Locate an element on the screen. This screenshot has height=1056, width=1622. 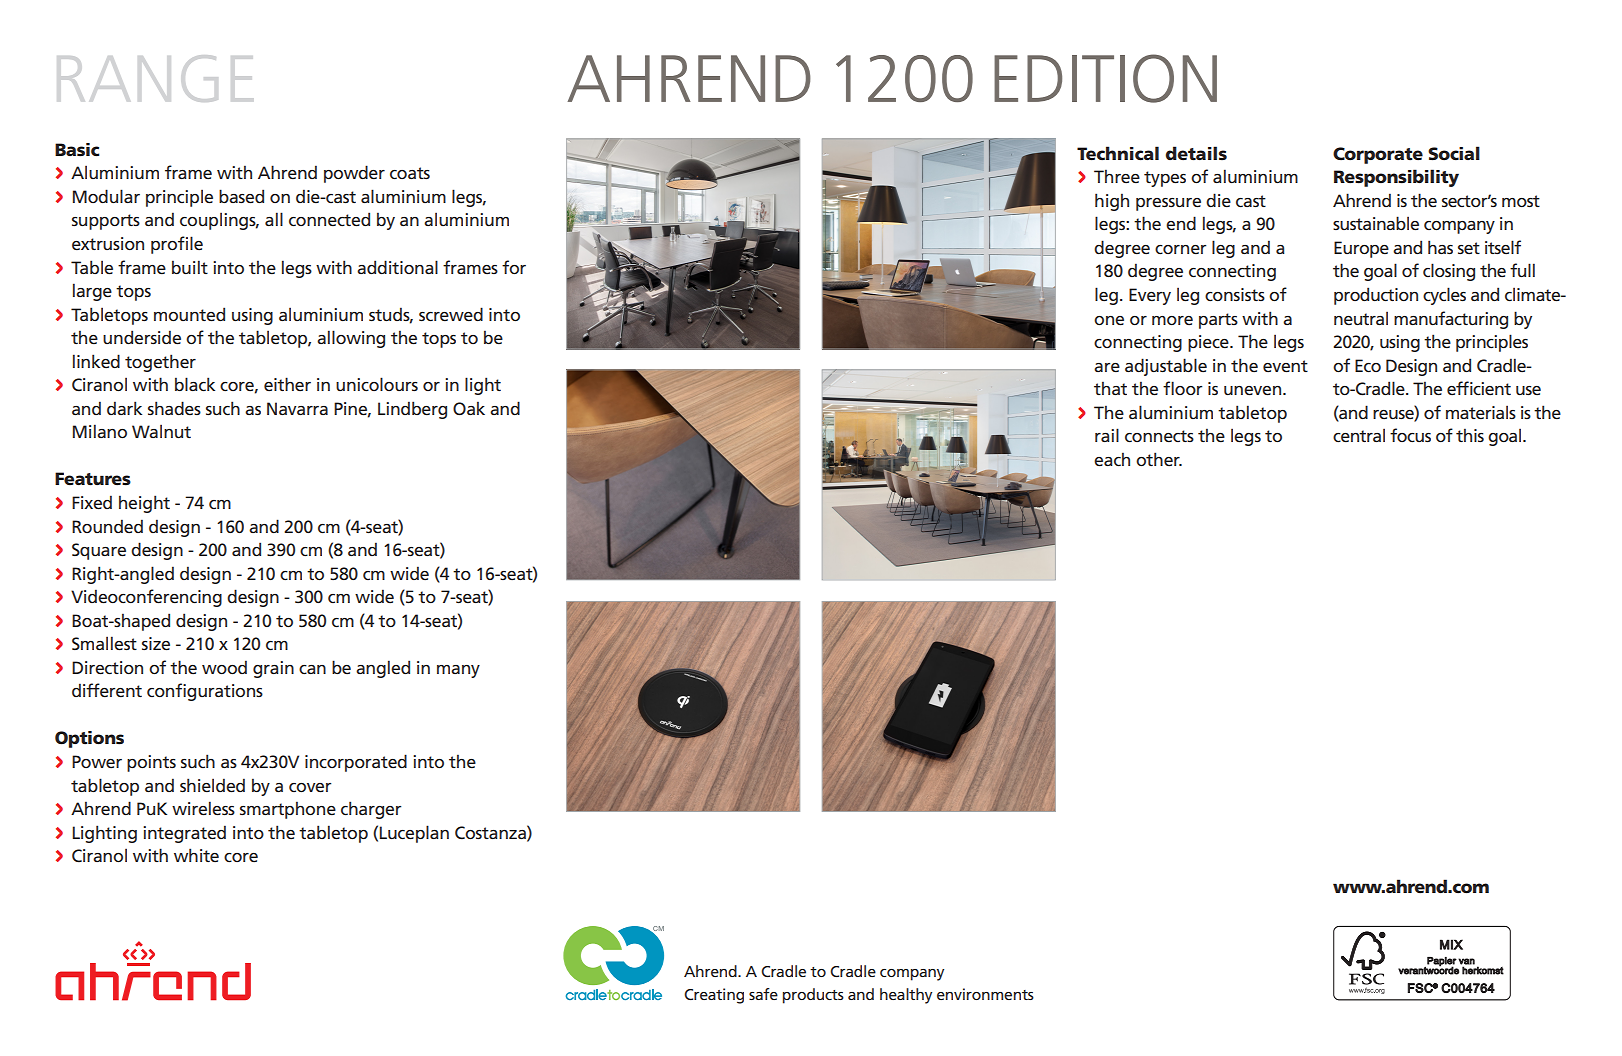
other is located at coordinates (1159, 459).
